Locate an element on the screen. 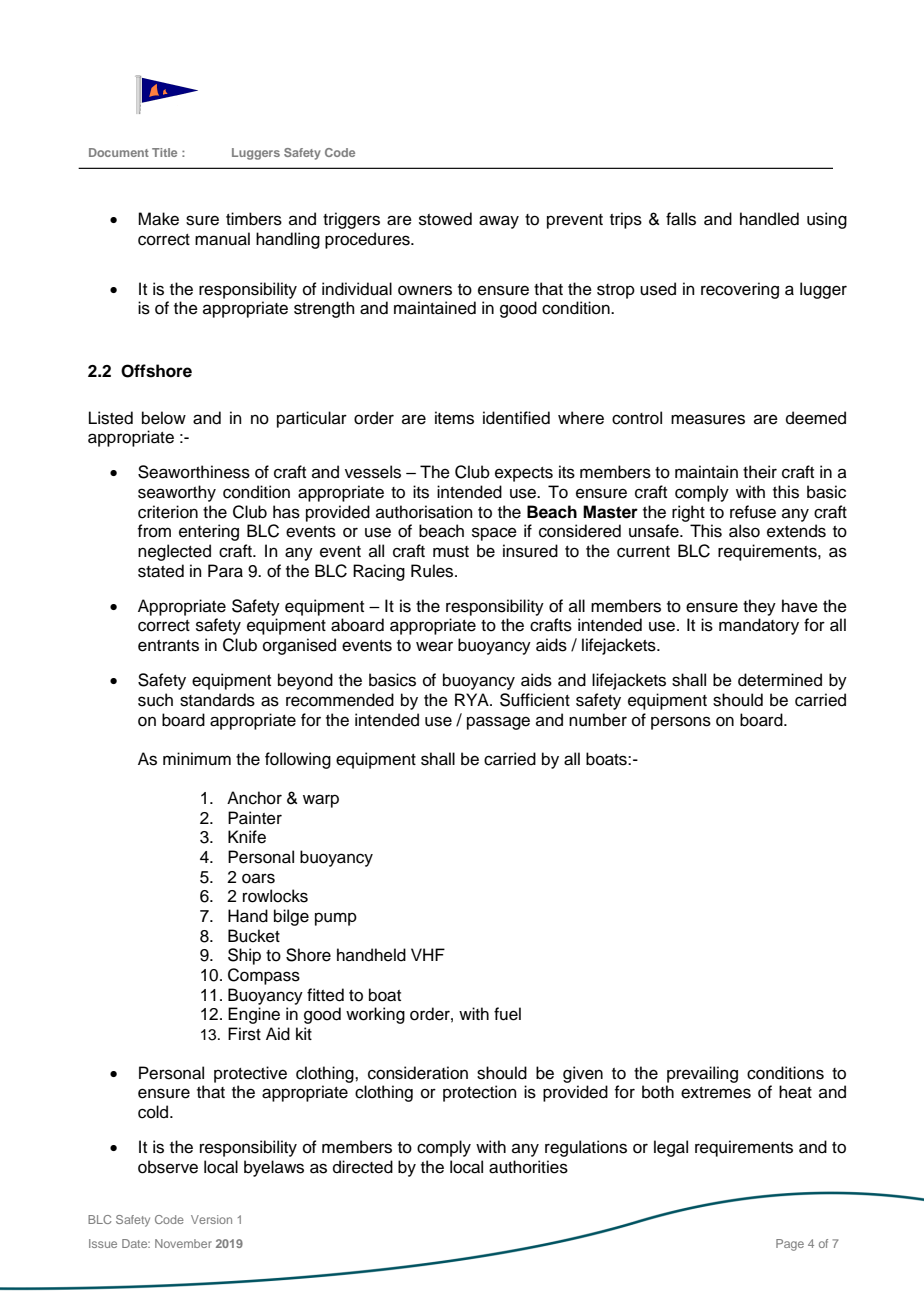 This screenshot has height=1308, width=924. deemed is located at coordinates (816, 418).
